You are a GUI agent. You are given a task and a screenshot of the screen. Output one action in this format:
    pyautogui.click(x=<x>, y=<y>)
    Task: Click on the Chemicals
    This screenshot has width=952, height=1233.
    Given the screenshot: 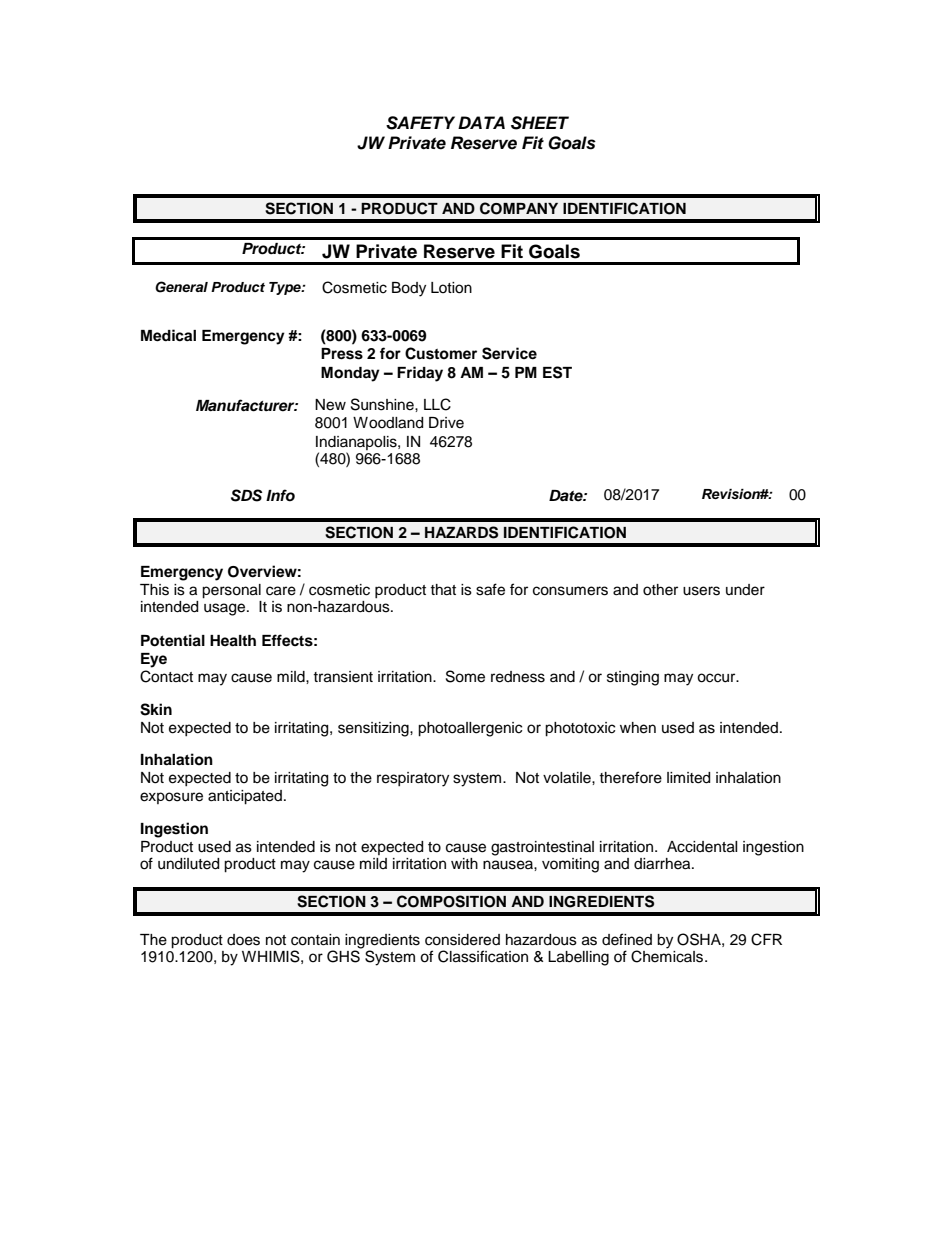 What is the action you would take?
    pyautogui.click(x=668, y=956)
